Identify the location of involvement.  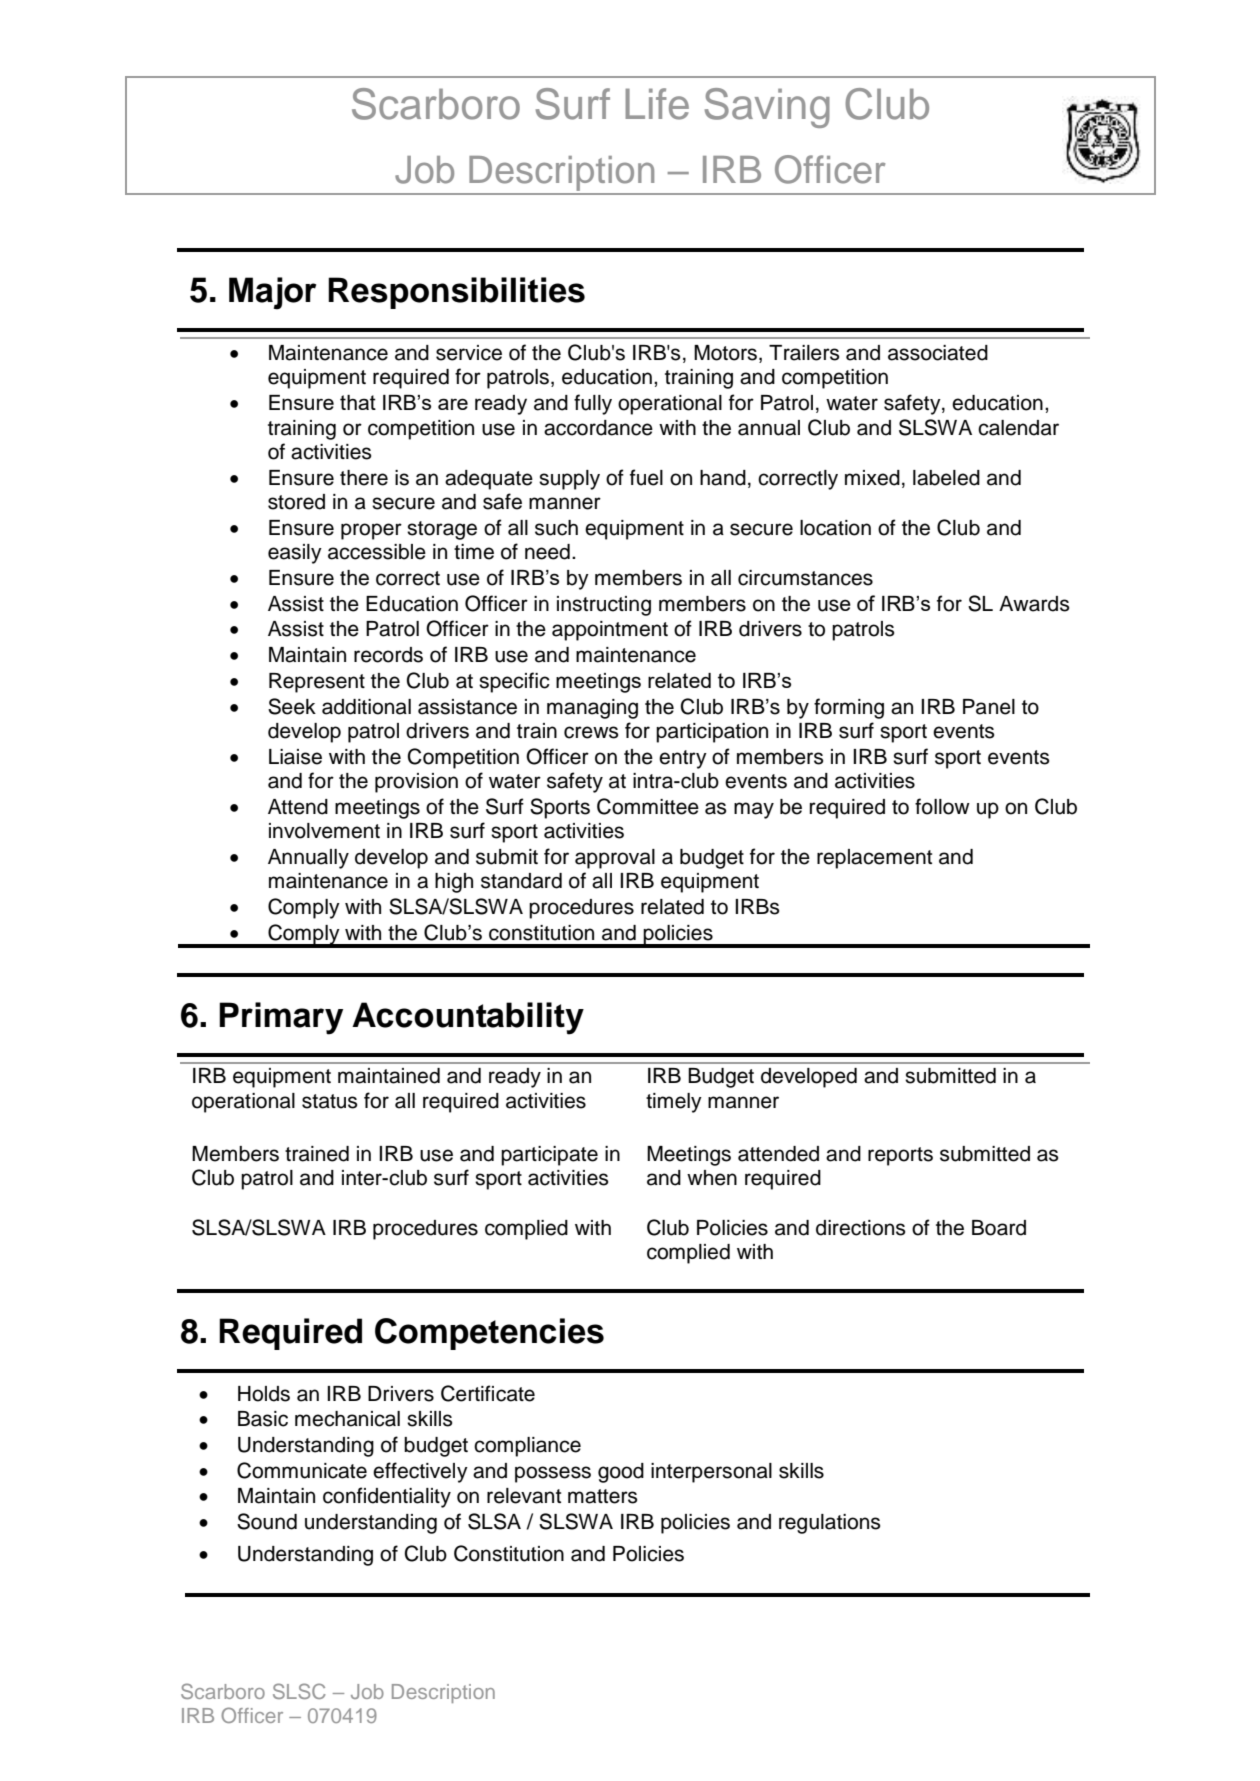
(324, 831).
